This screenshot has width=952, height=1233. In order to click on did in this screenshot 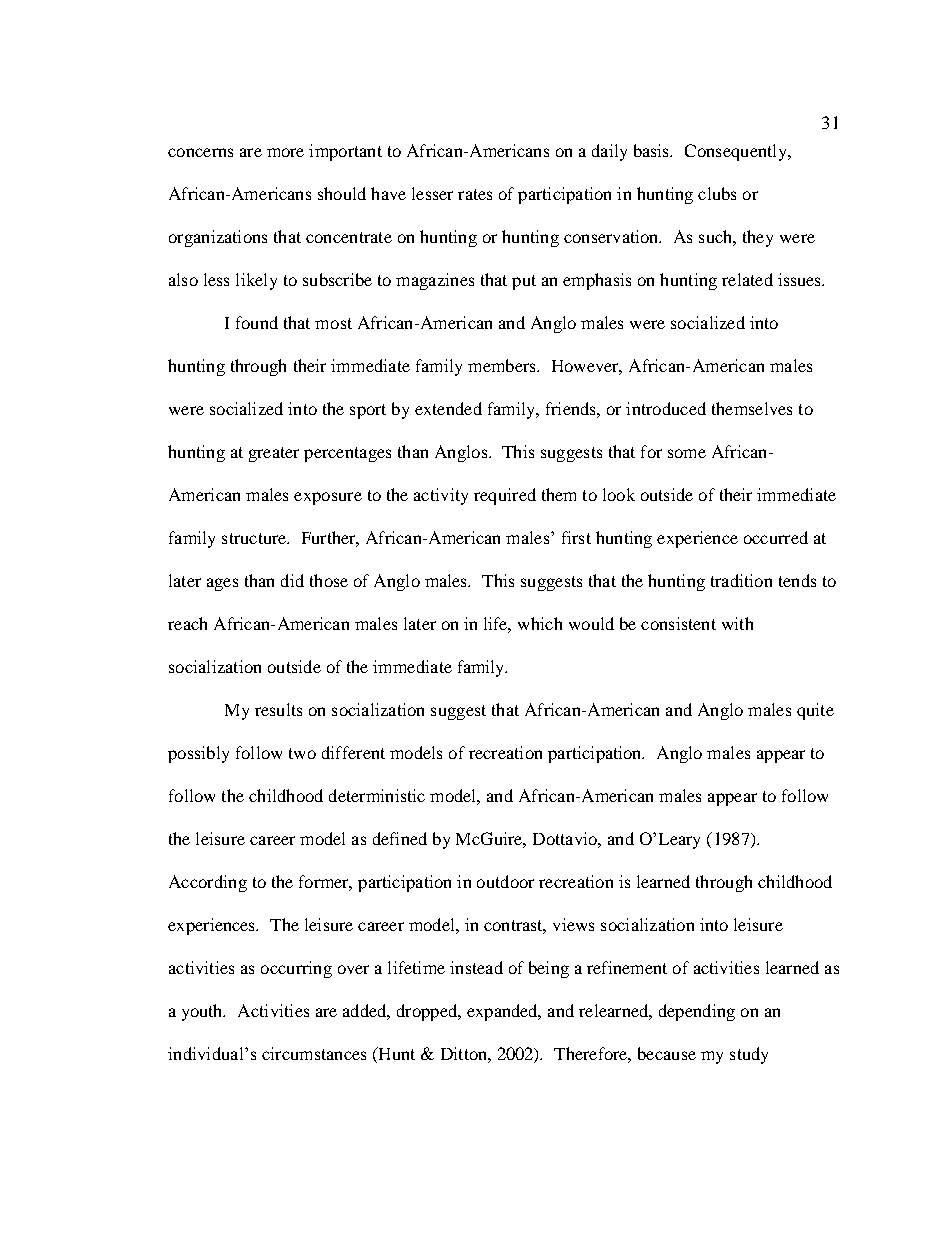, I will do `click(292, 580)`.
